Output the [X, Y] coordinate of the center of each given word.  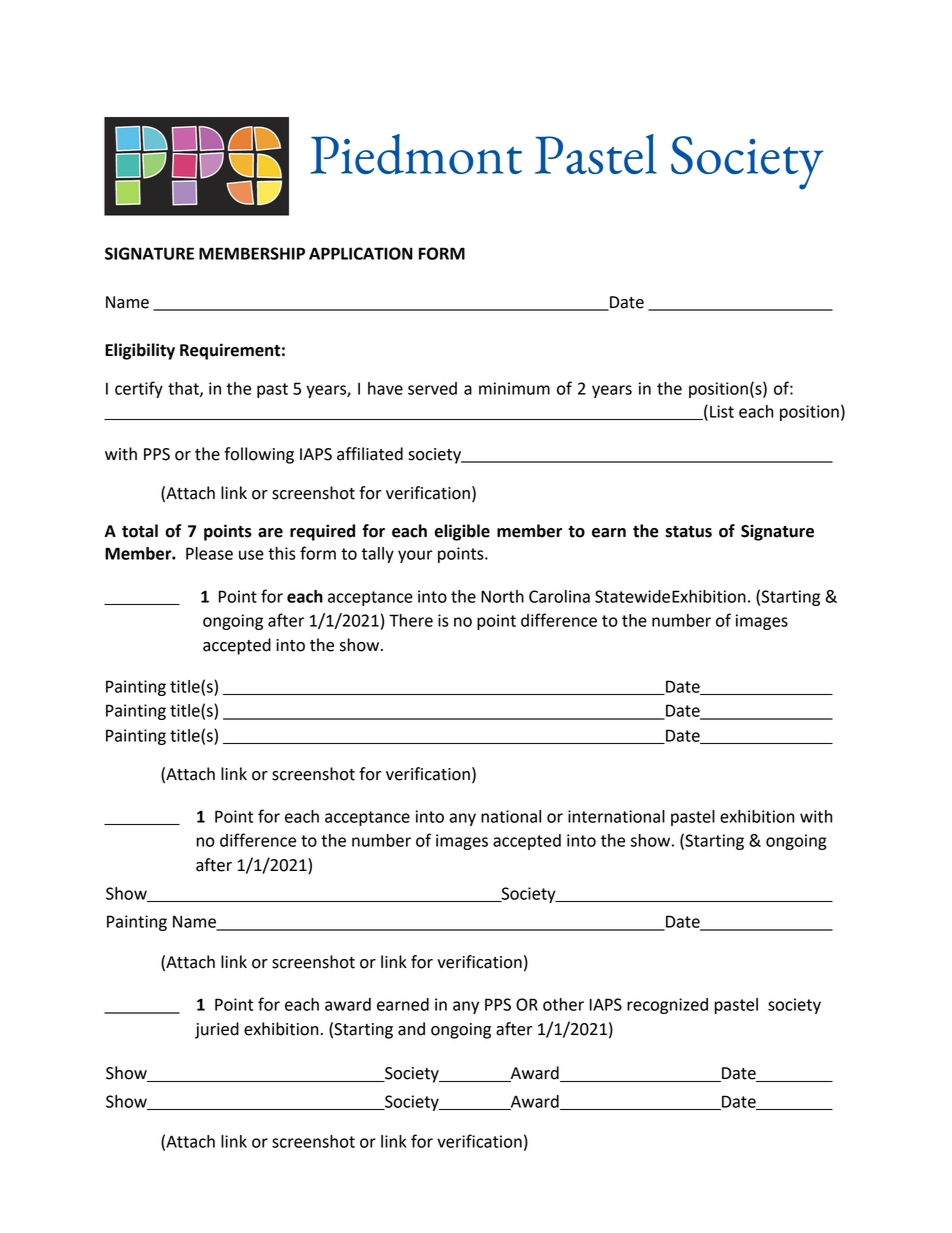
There [411, 620]
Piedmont [416, 154]
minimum [514, 388]
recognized [667, 1006]
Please [209, 553]
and [411, 1029]
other [563, 1004]
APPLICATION [361, 253]
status [688, 532]
